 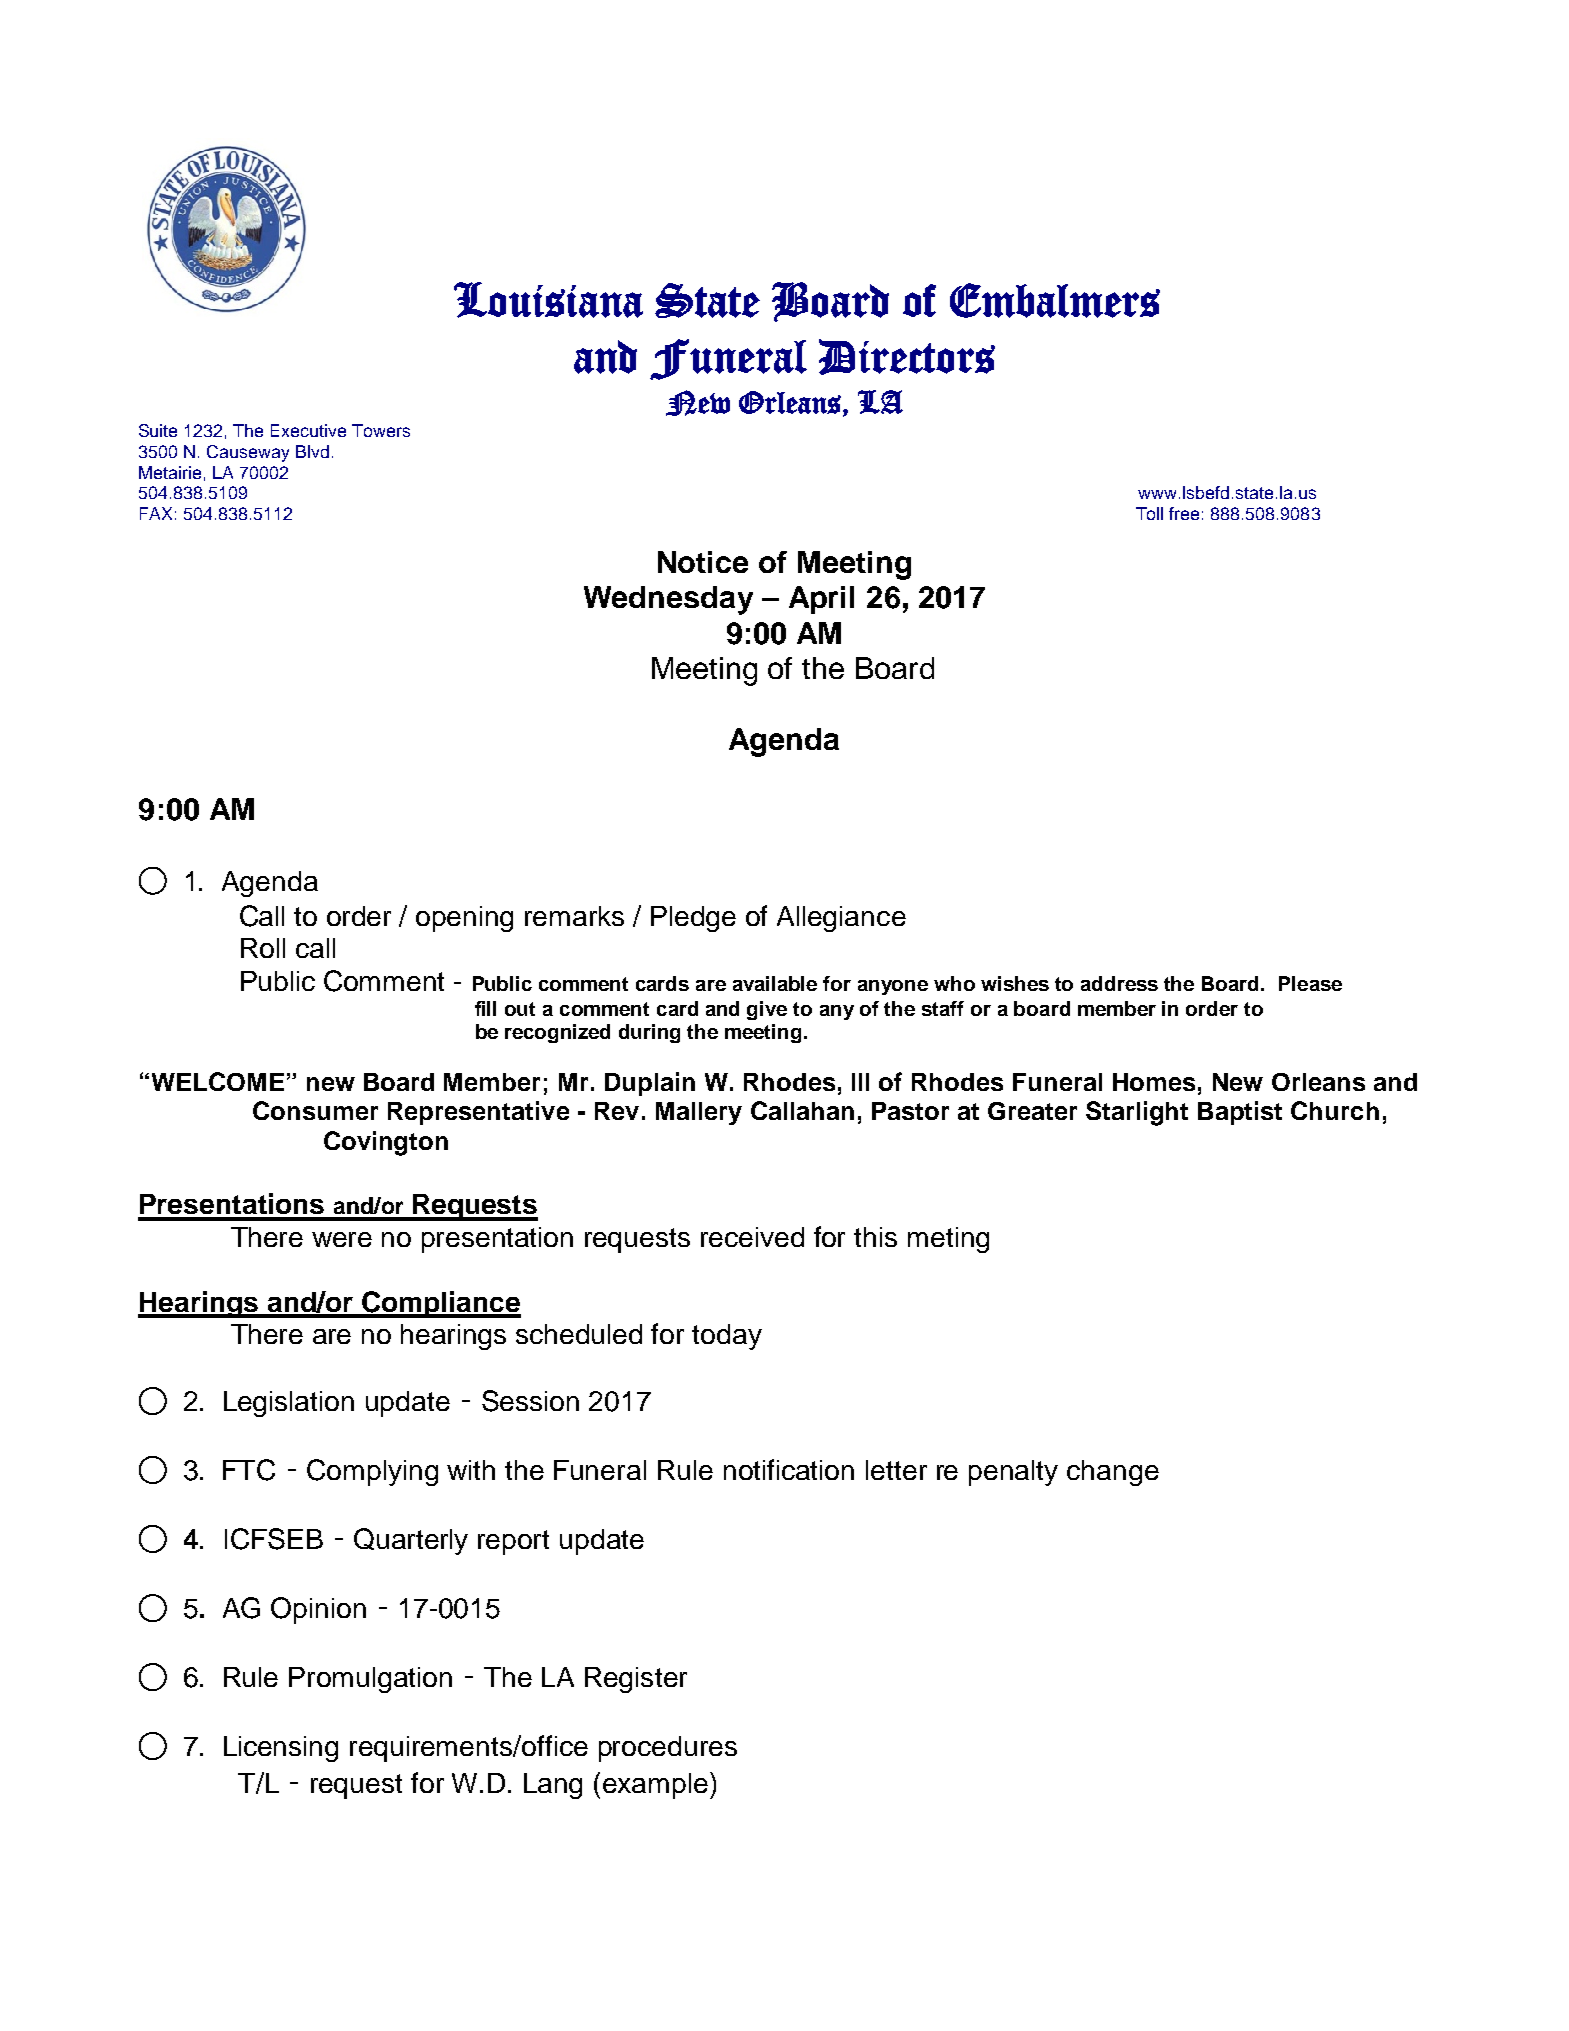 What do you see at coordinates (668, 1749) in the document?
I see `procedures` at bounding box center [668, 1749].
